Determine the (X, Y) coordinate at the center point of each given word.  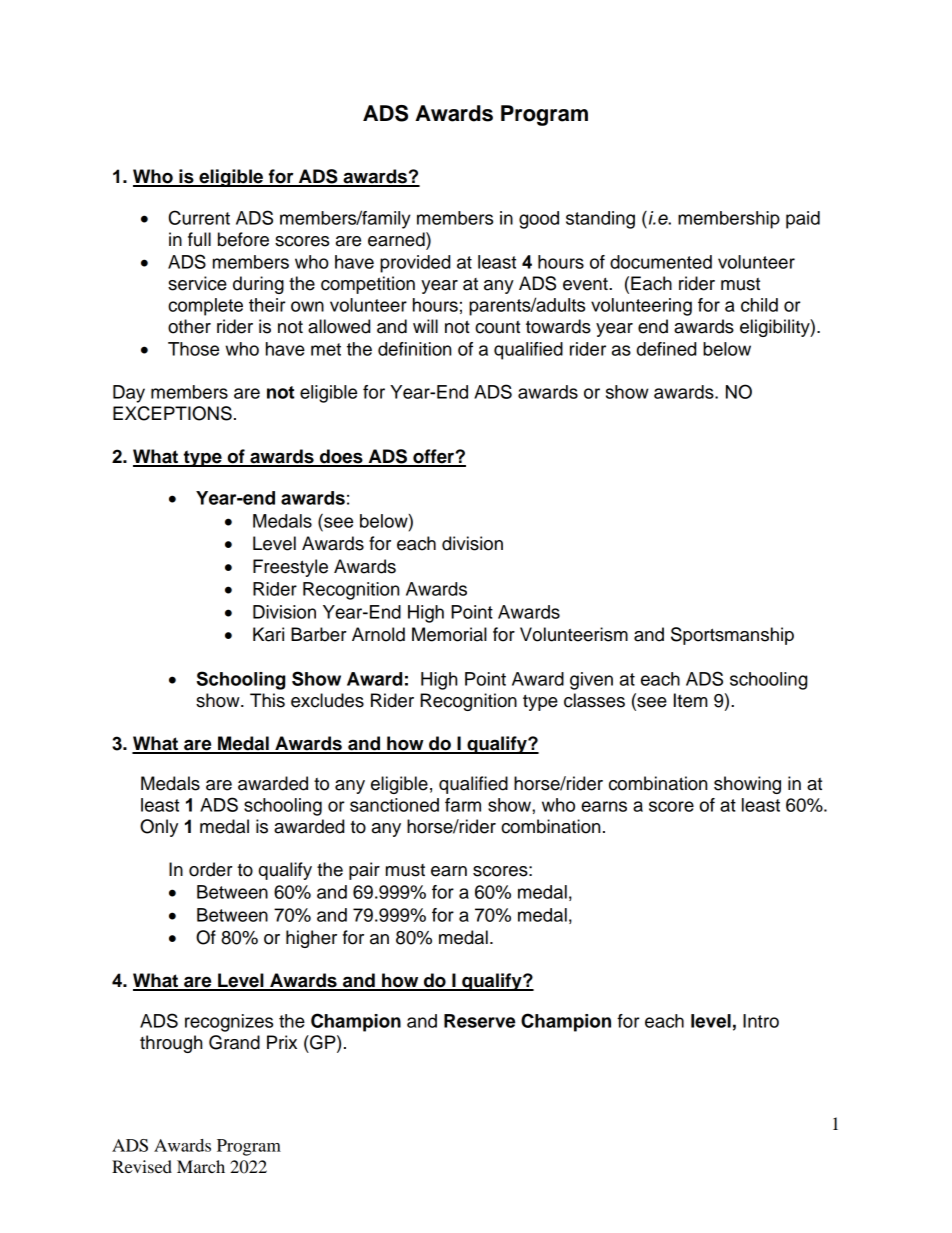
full (199, 239)
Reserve (479, 1021)
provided (415, 264)
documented (661, 262)
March (201, 1166)
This (267, 700)
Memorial (449, 634)
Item (691, 700)
